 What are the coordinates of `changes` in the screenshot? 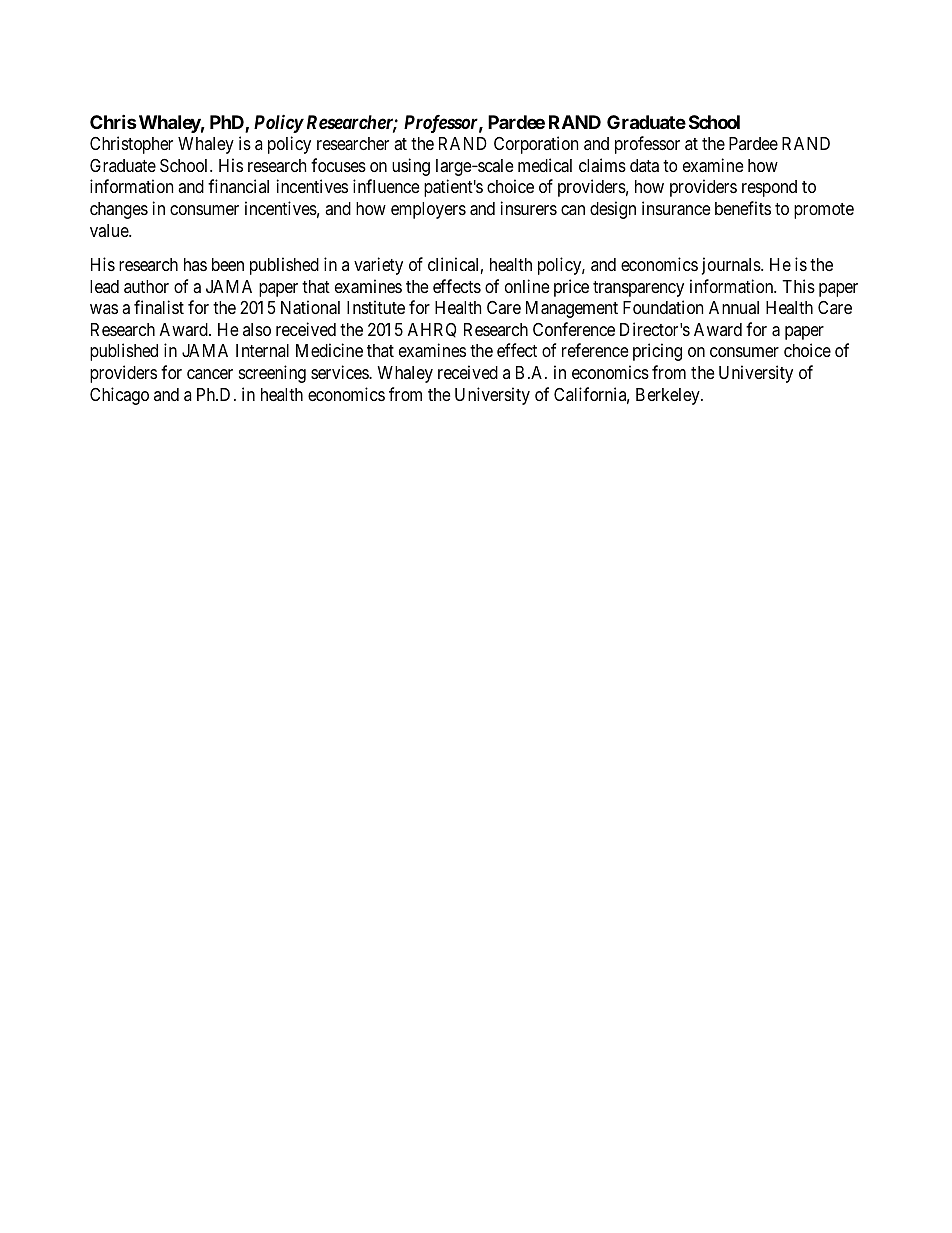 It's located at (119, 210).
